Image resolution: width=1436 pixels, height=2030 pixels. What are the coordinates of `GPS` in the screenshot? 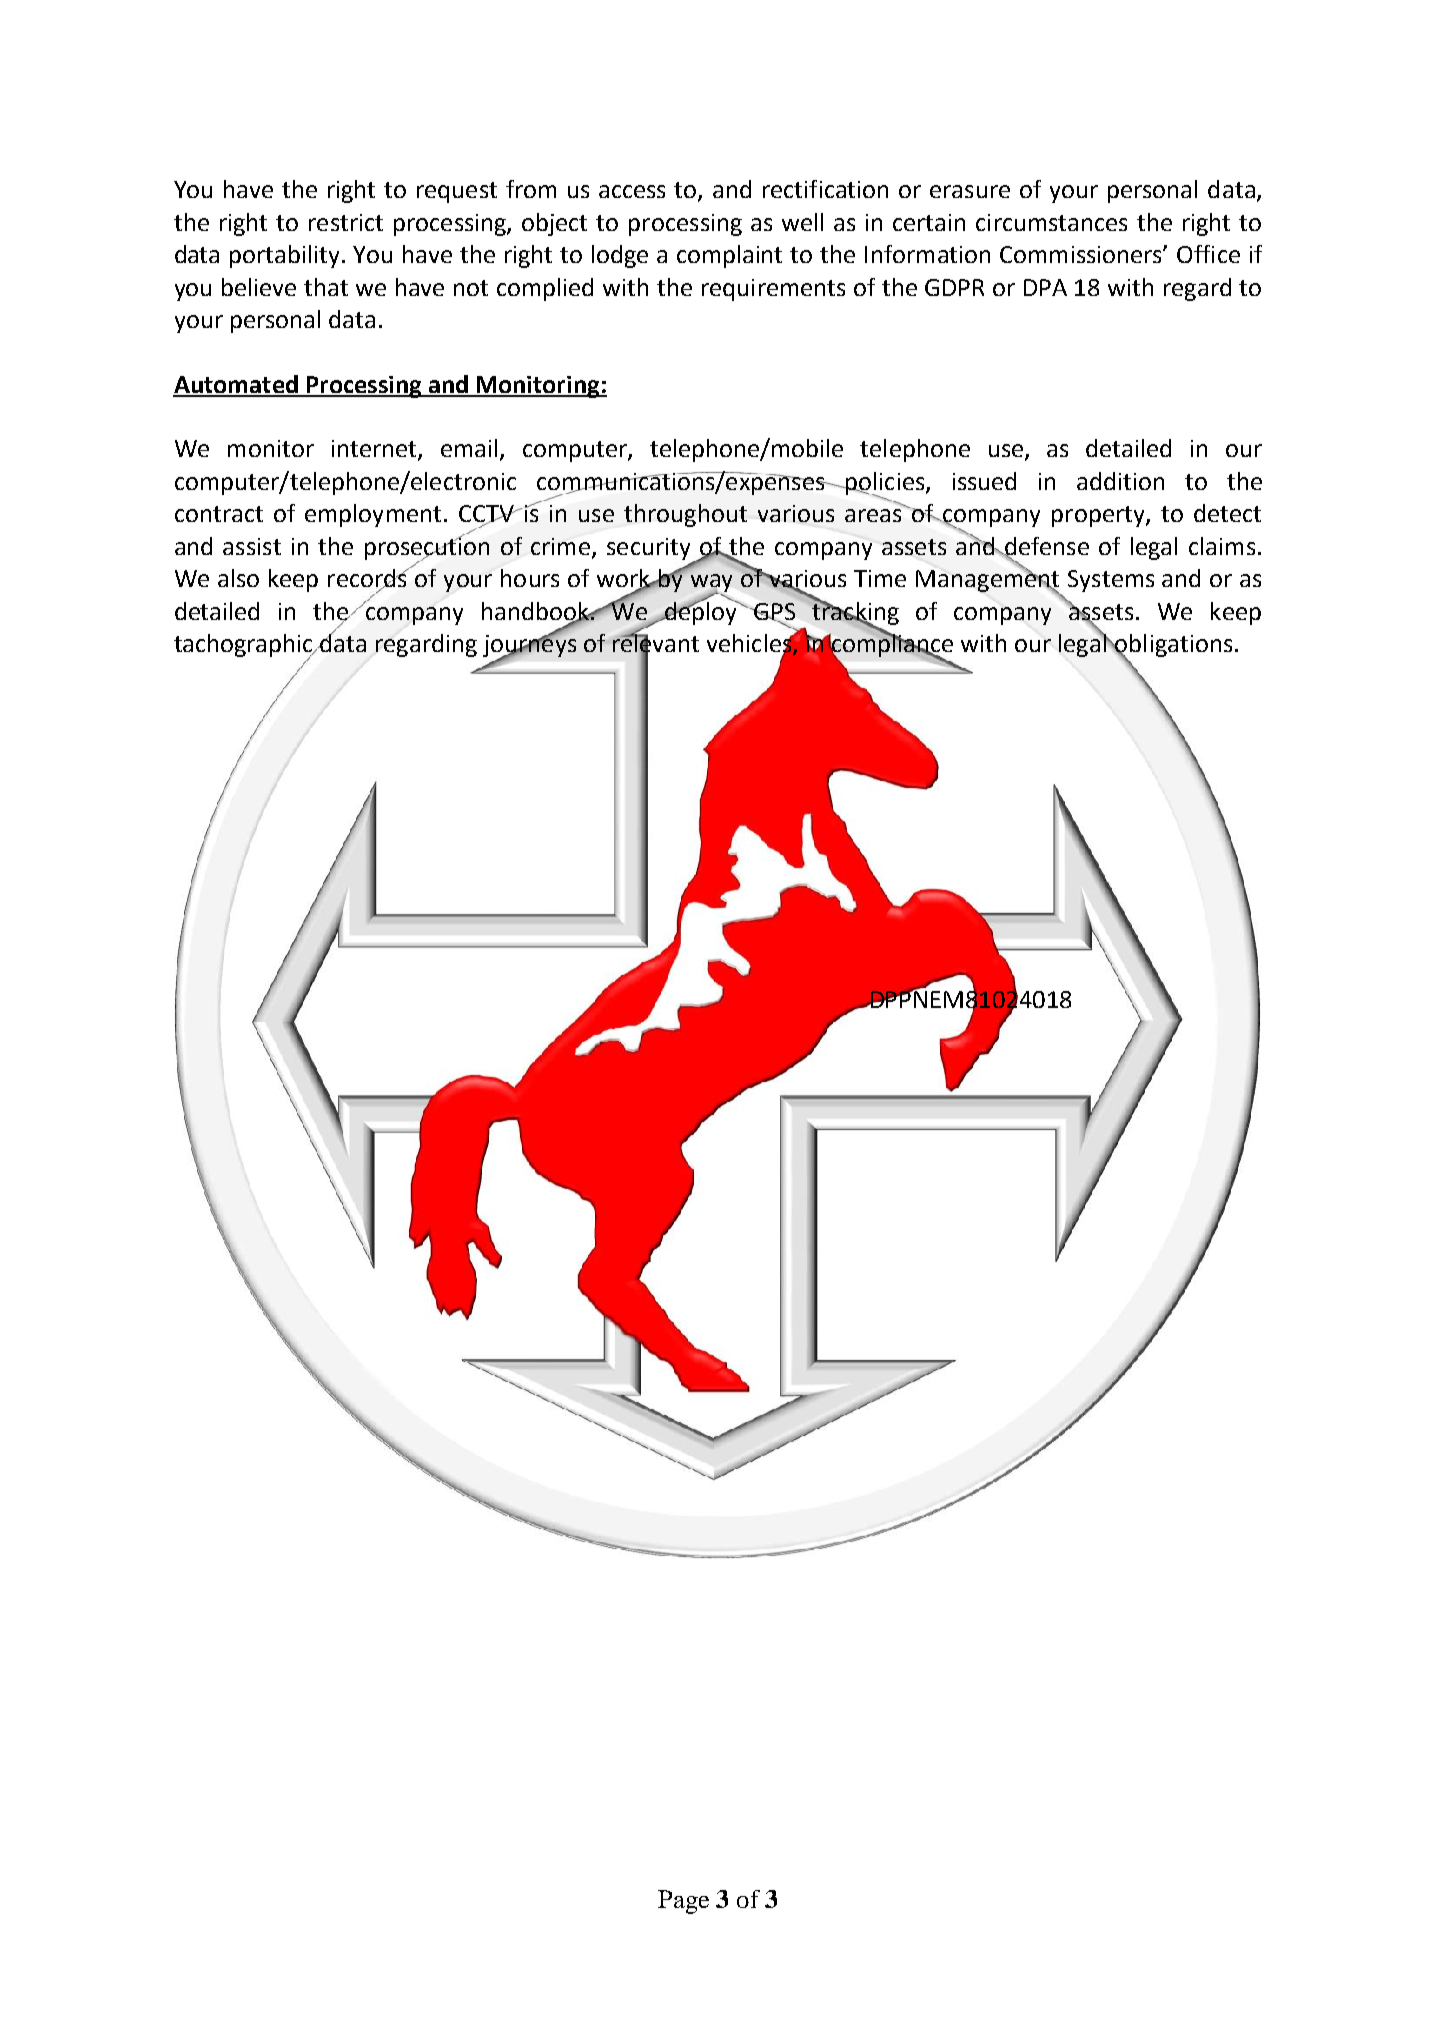 It's located at (774, 612).
